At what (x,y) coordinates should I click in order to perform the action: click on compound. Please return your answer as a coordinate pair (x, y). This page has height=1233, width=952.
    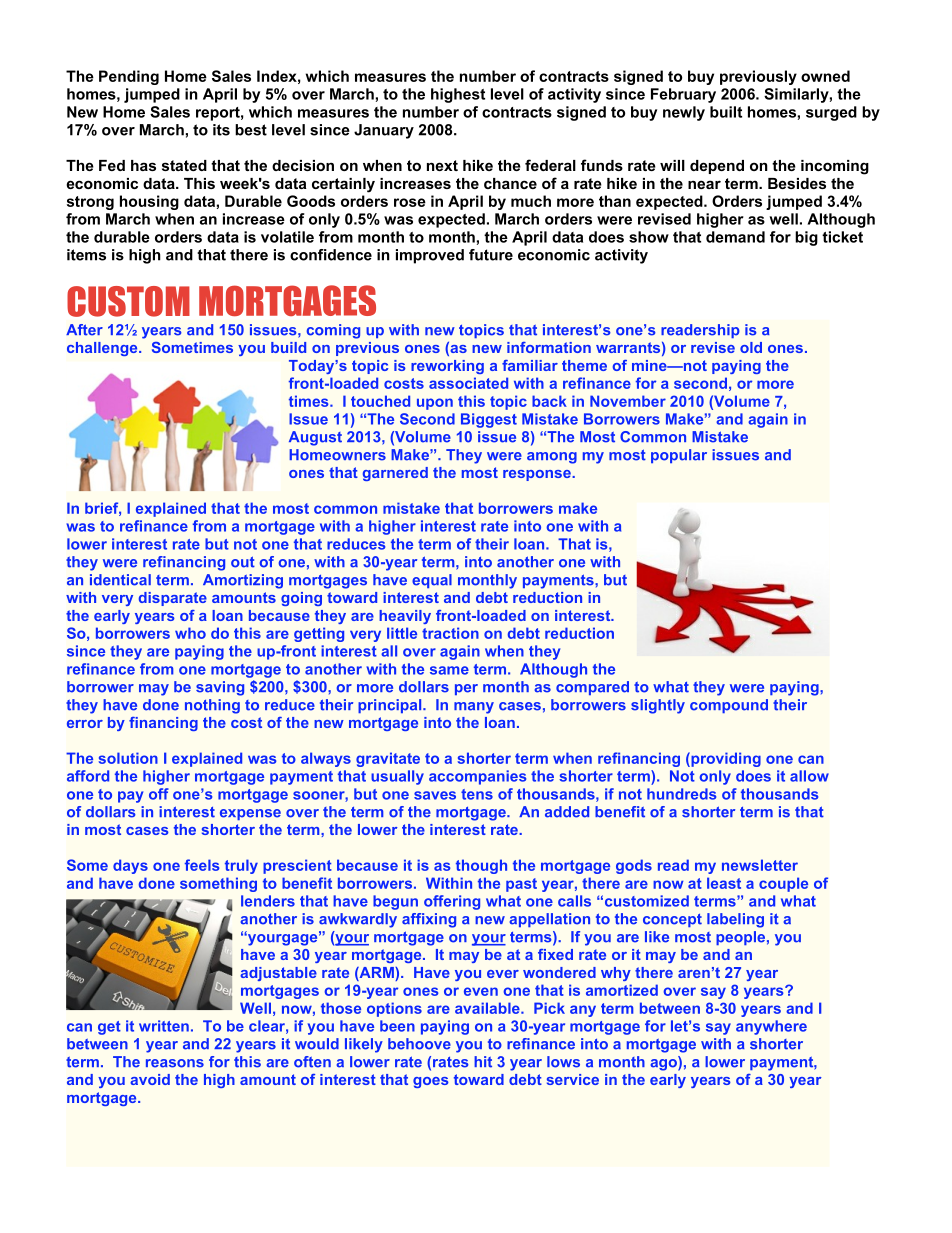
    Looking at the image, I should click on (729, 706).
